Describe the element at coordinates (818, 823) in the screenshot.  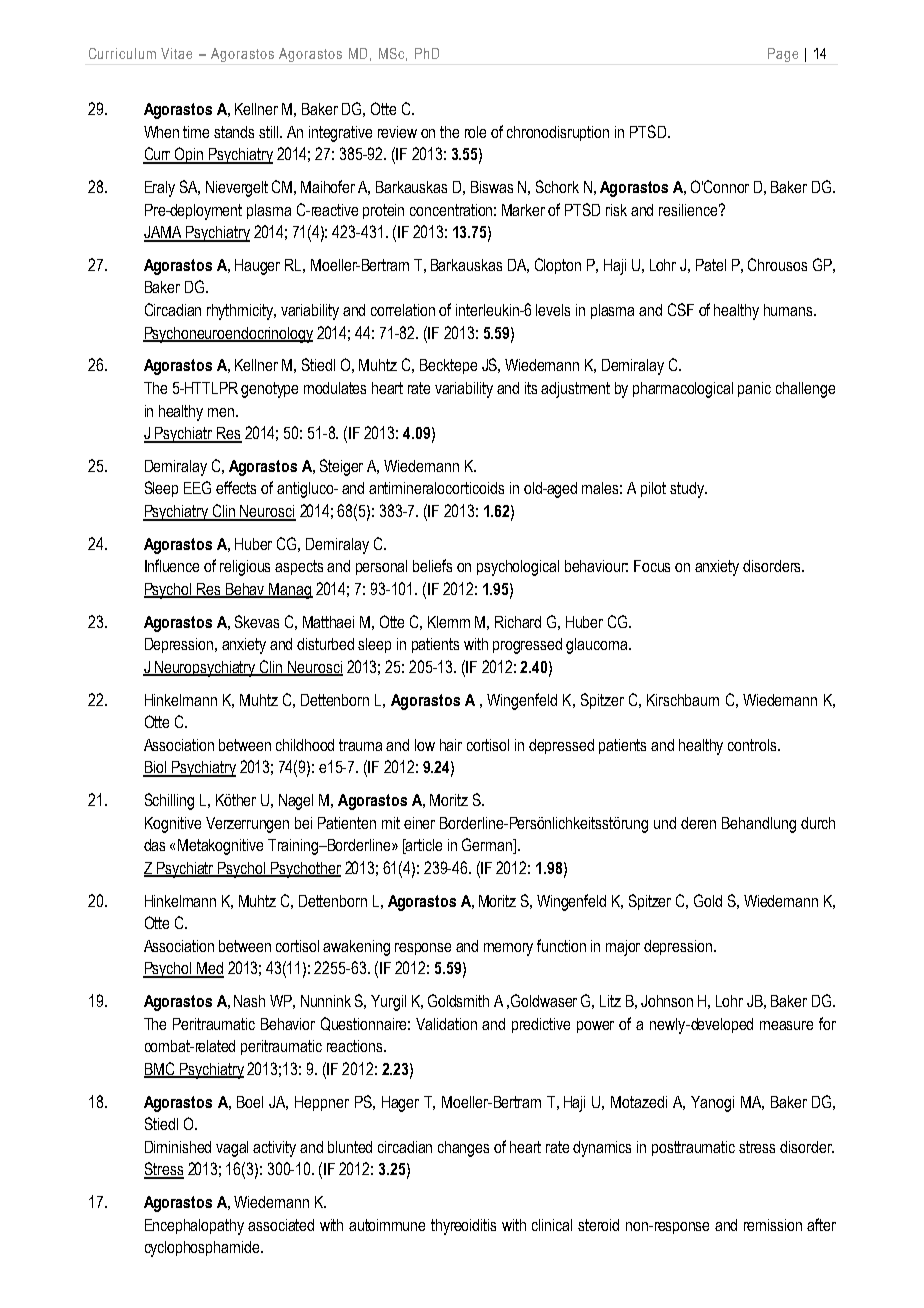
I see `durch` at that location.
